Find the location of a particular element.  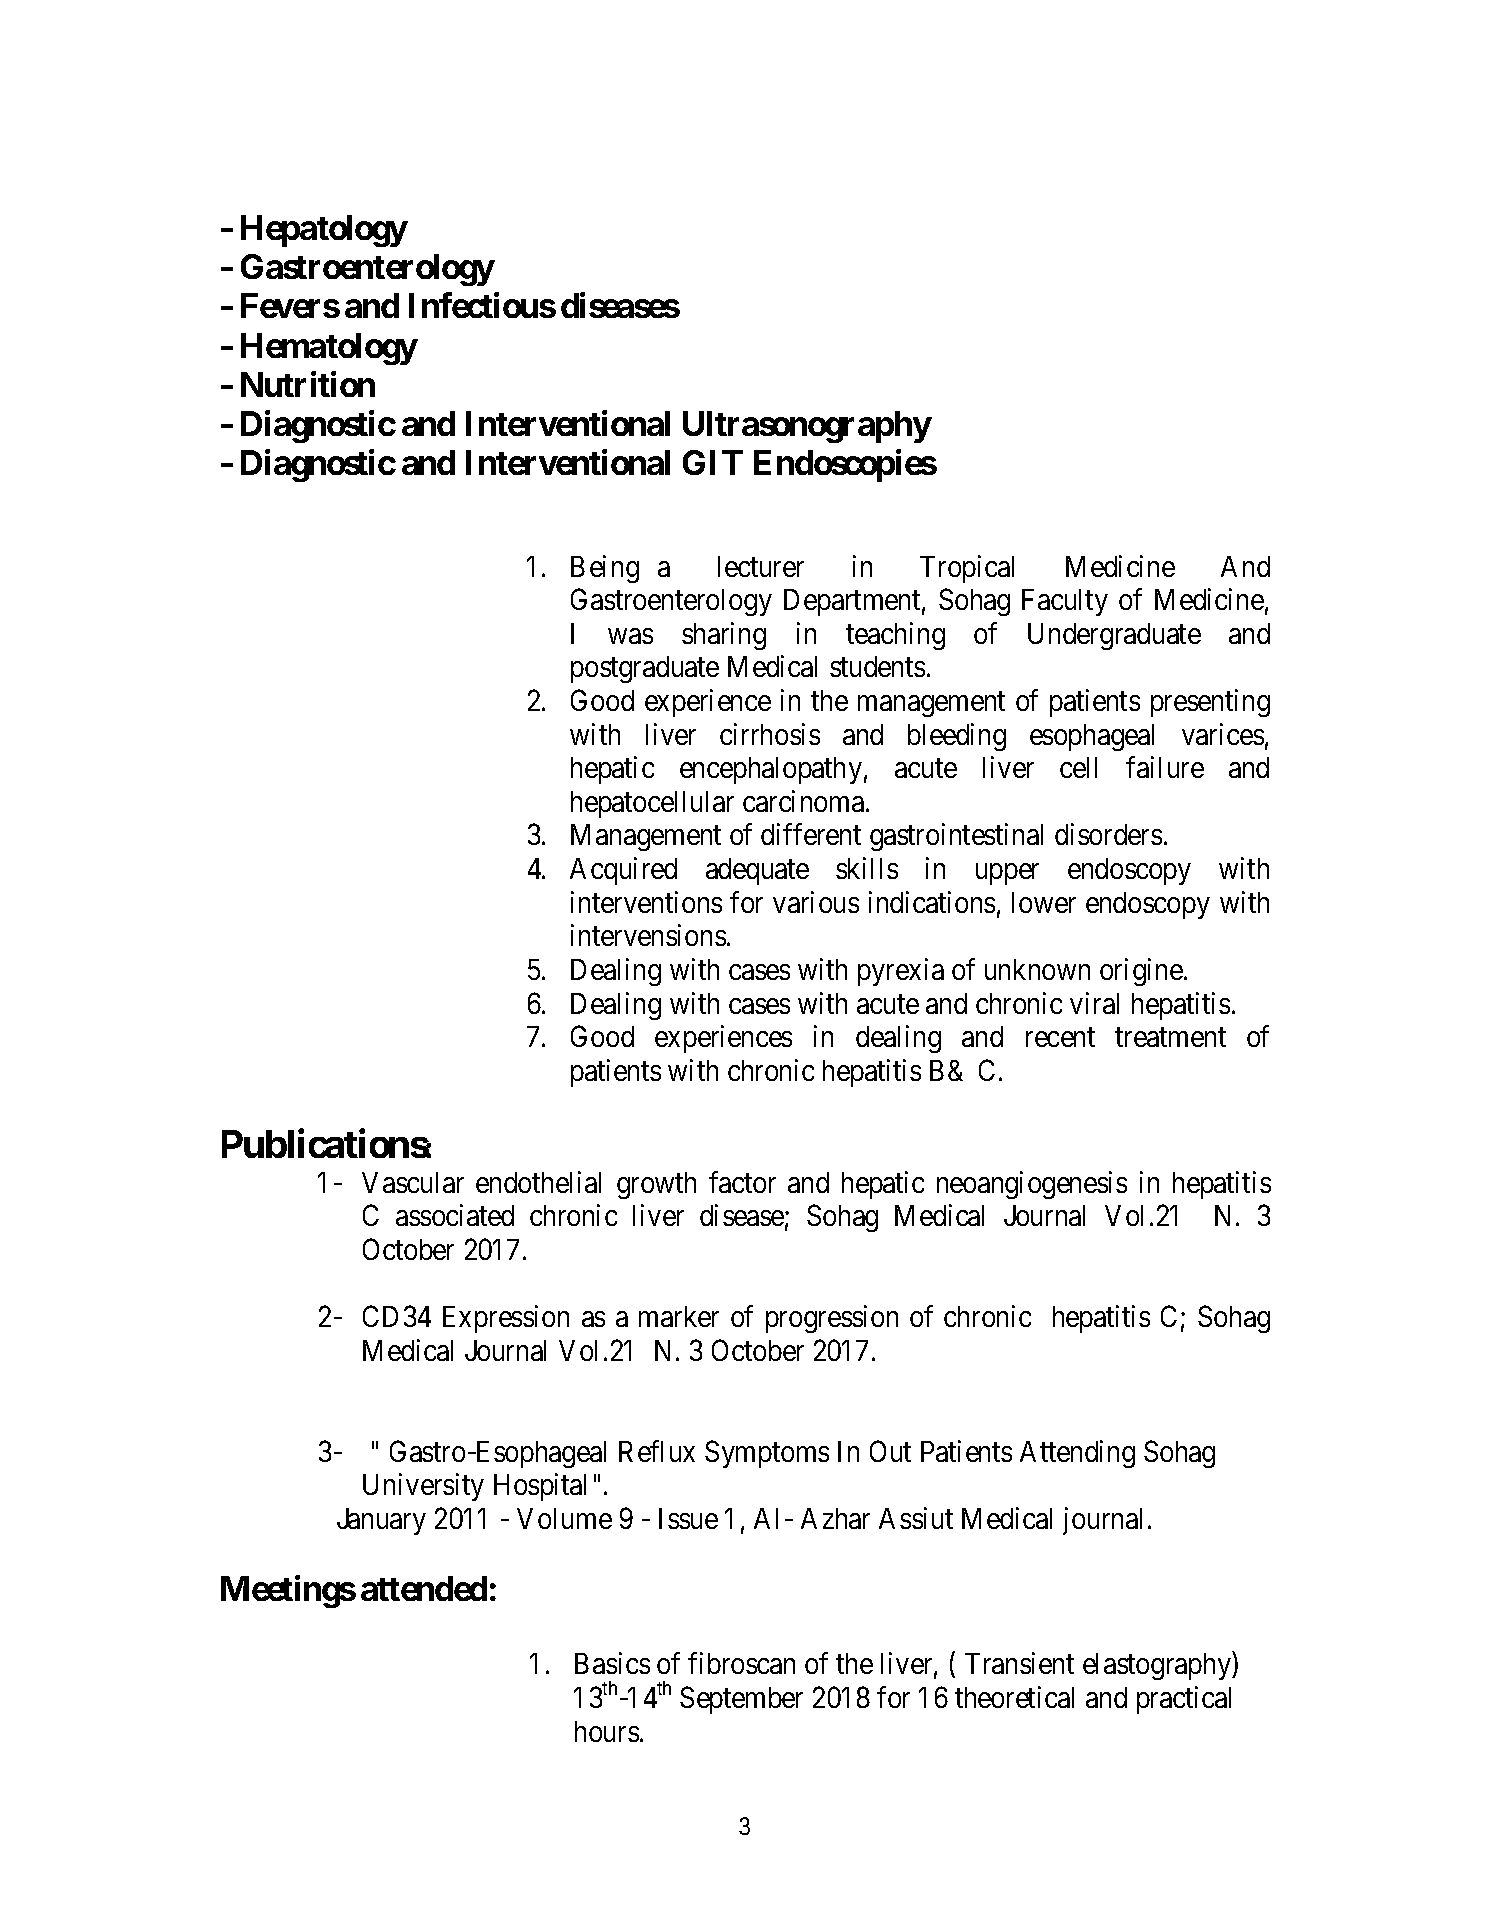

Faculty is located at coordinates (1065, 602).
